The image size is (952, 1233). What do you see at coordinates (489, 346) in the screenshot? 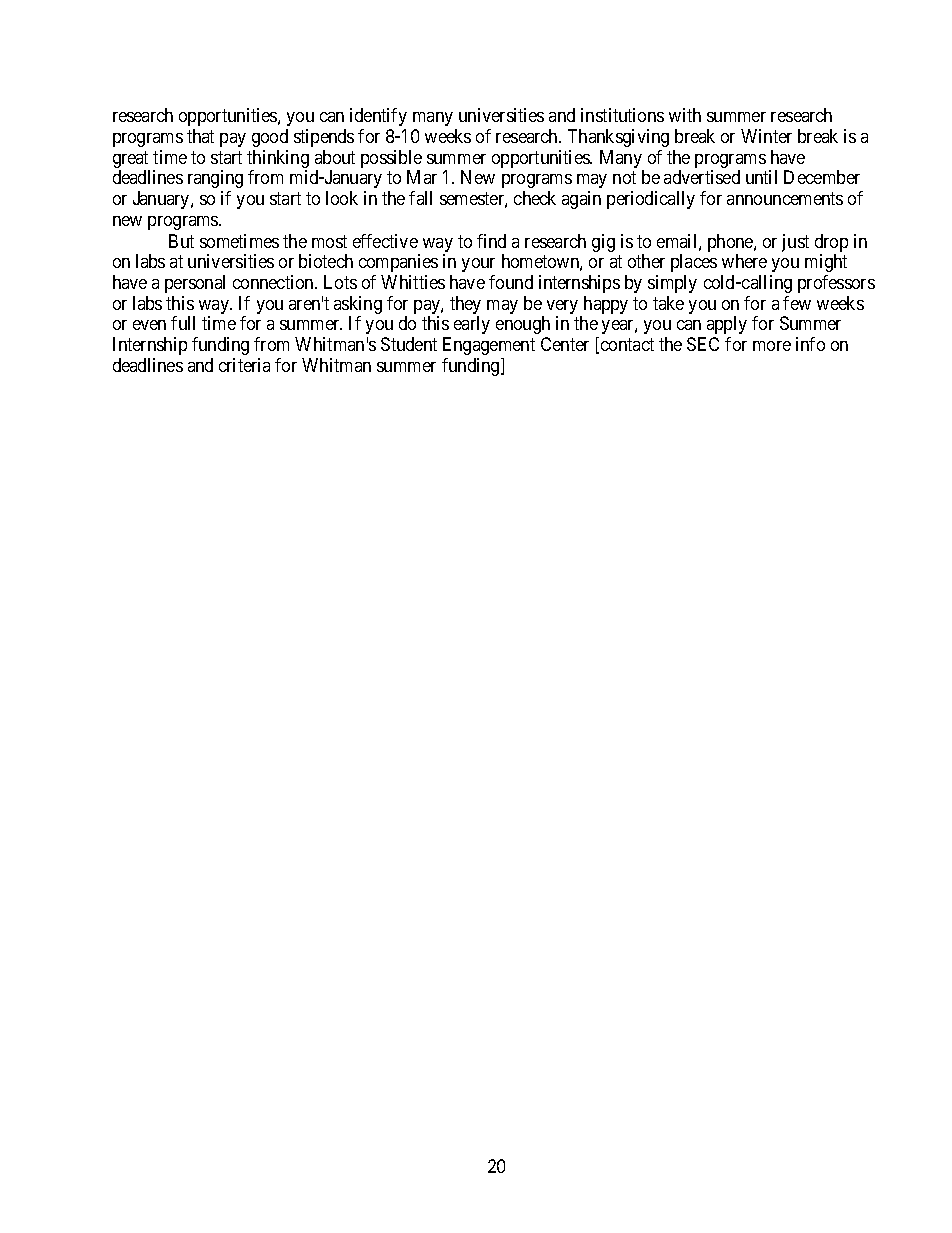
I see `Engagement` at bounding box center [489, 346].
